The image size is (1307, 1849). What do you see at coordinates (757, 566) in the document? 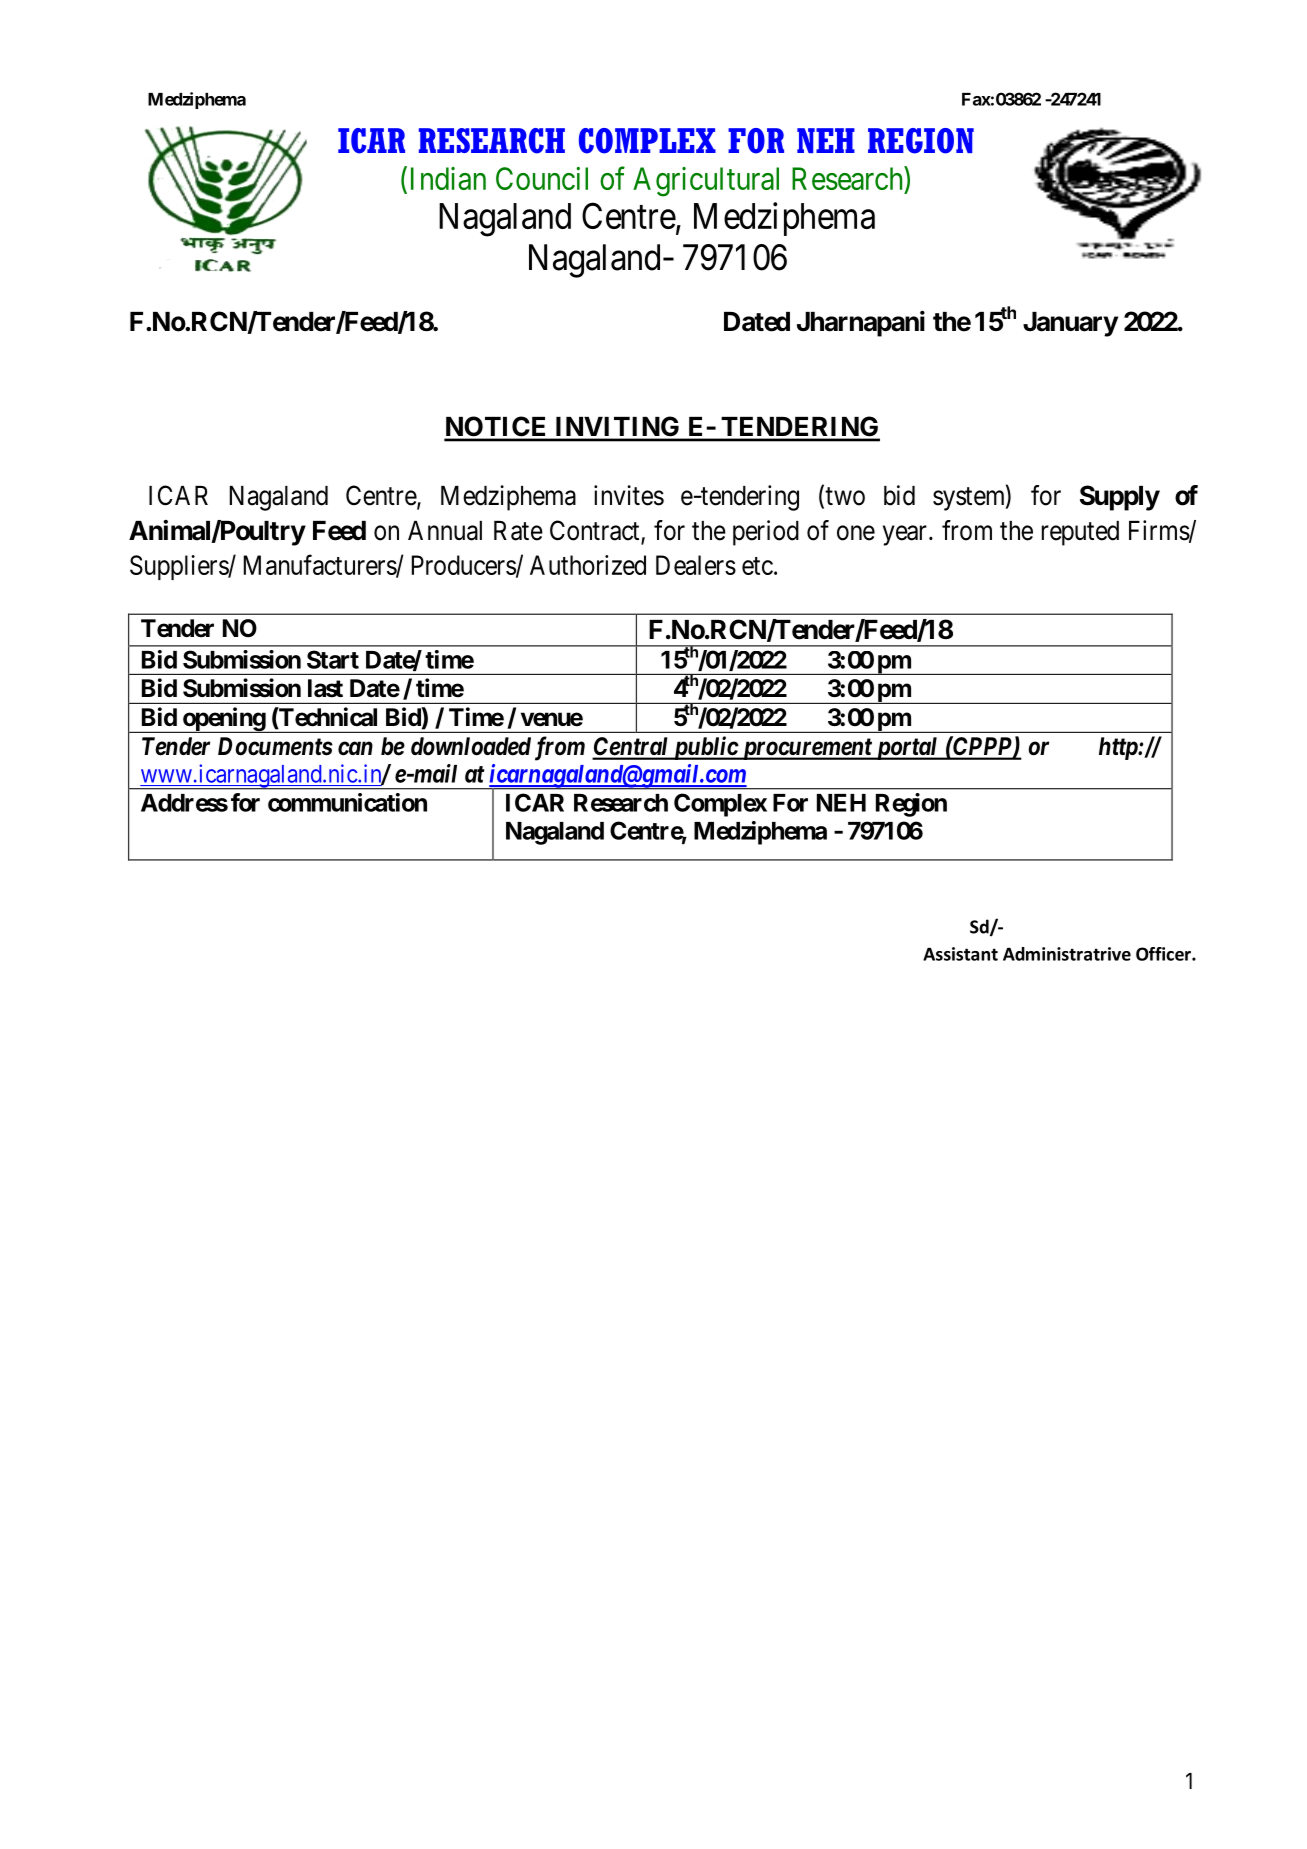
I see `etc` at bounding box center [757, 566].
